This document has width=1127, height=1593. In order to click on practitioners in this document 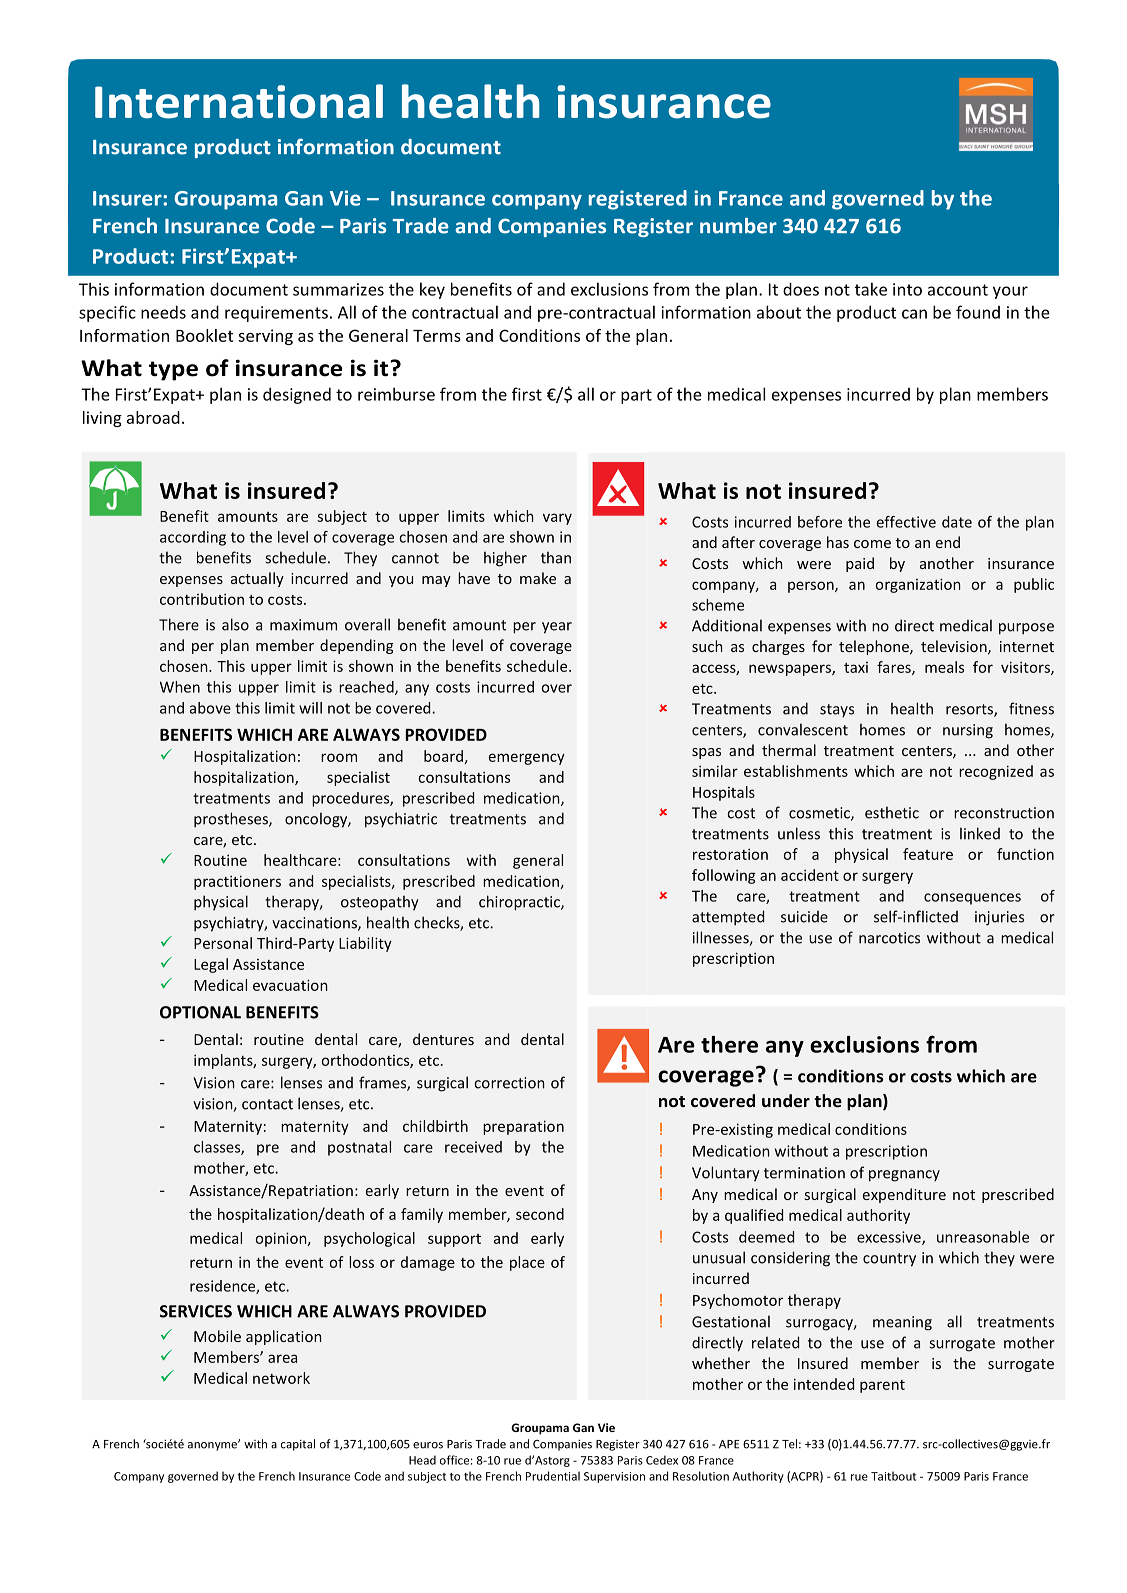, I will do `click(237, 882)`.
